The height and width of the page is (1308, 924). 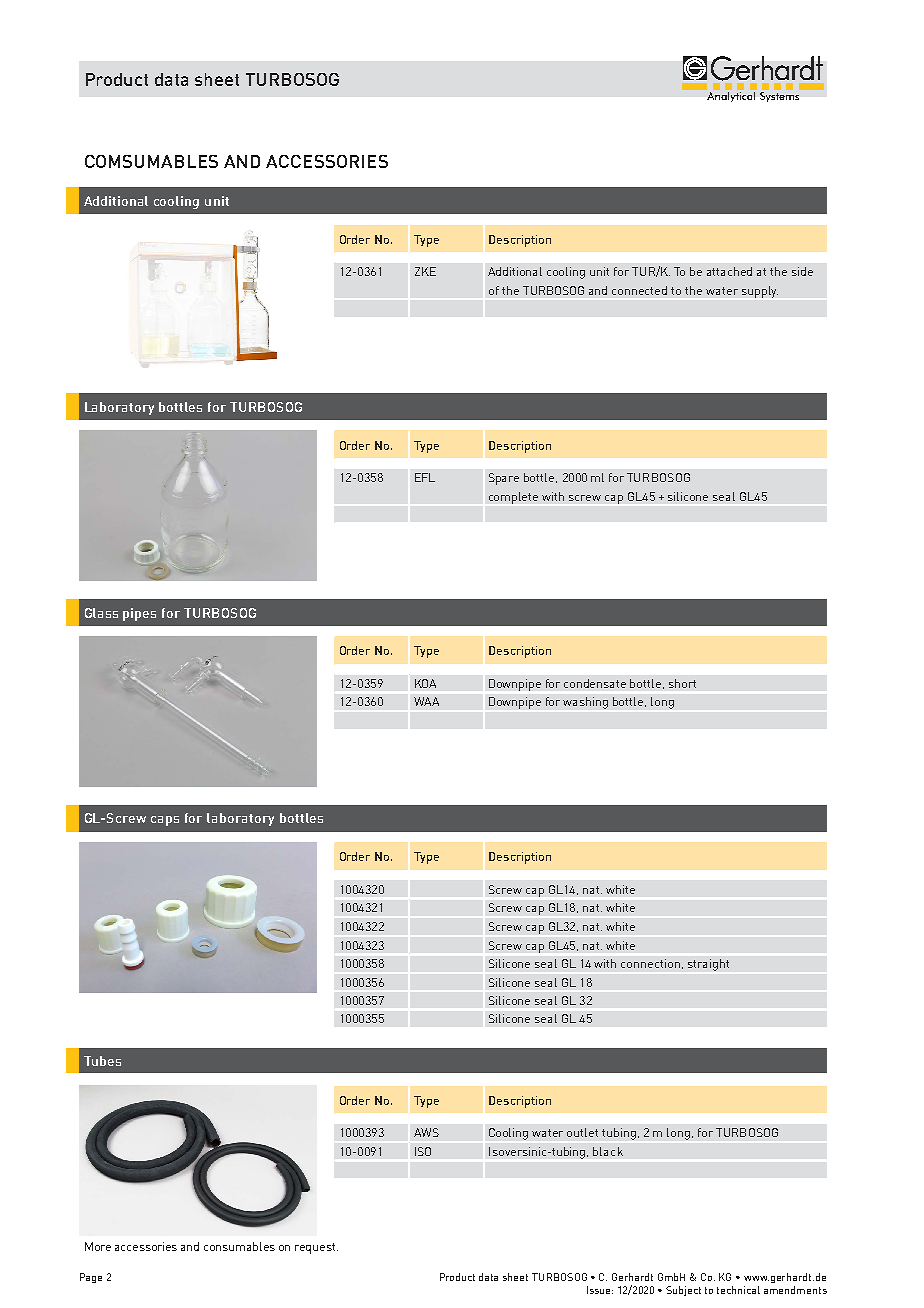 I want to click on consumables, so click(x=239, y=1246).
